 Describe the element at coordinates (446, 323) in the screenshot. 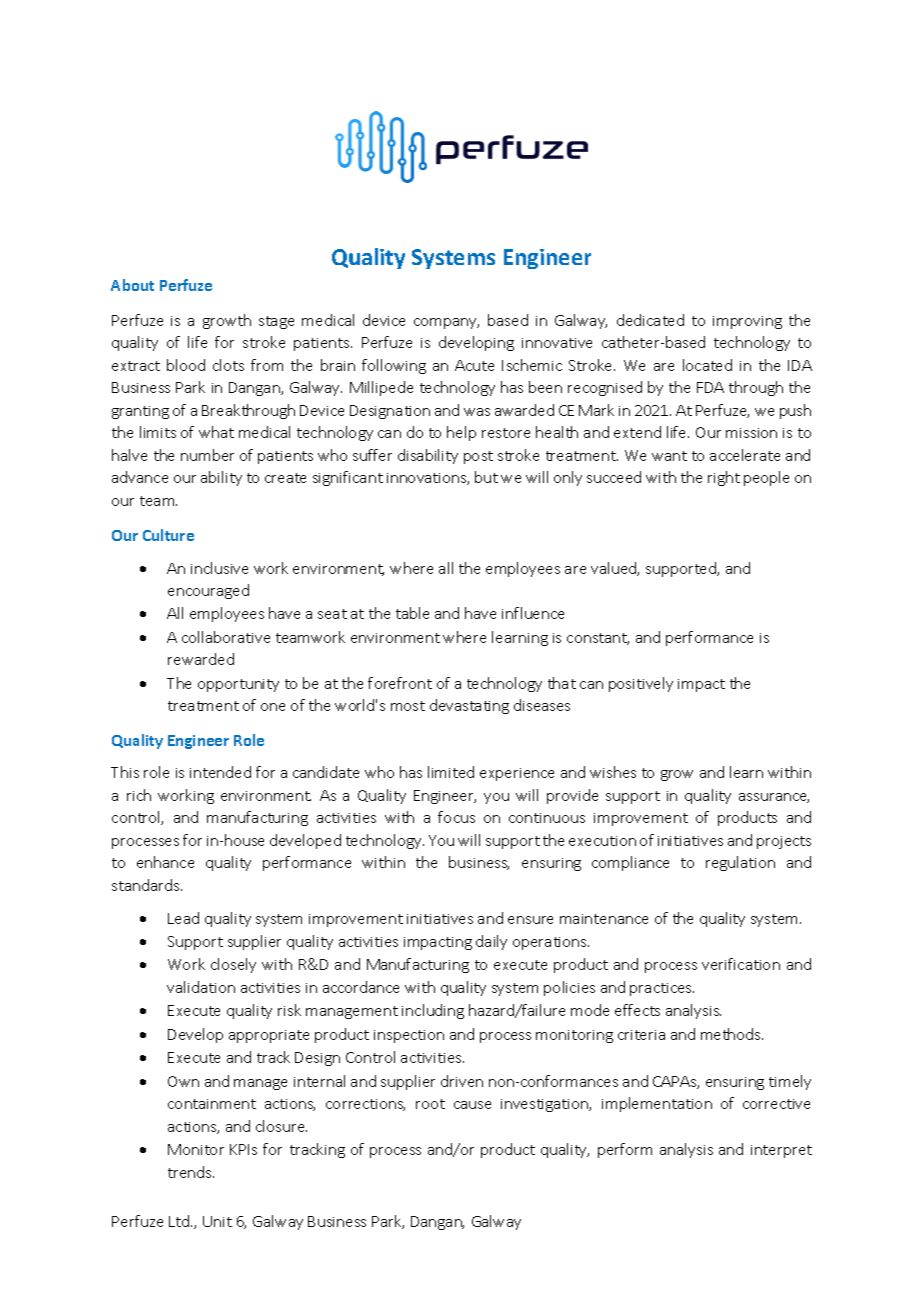

I see `company` at that location.
